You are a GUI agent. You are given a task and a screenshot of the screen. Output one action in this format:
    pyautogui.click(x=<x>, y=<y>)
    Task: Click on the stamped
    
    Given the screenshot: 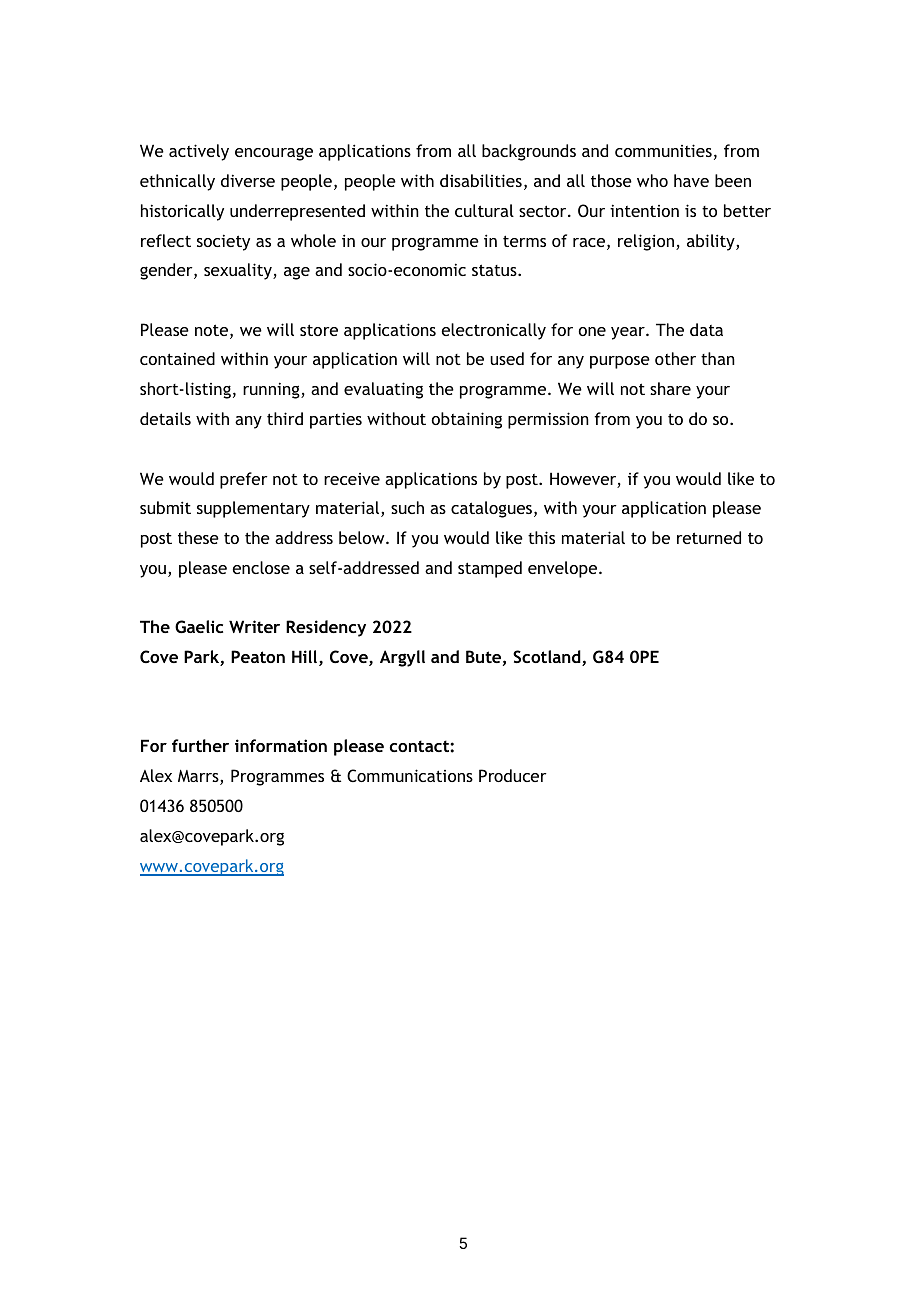 What is the action you would take?
    pyautogui.click(x=490, y=569)
